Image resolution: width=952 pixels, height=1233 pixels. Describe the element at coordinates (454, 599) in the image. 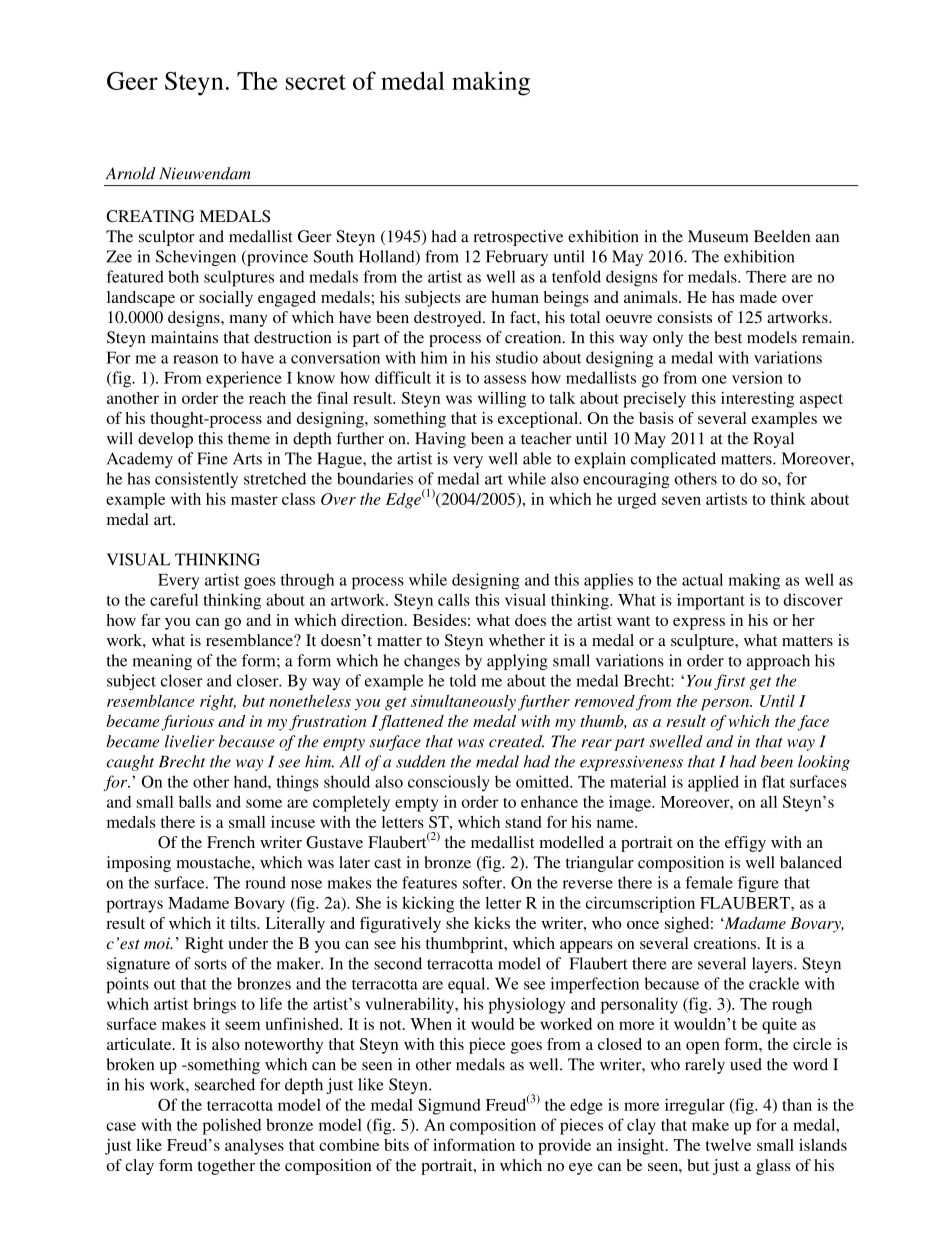

I see `calls` at that location.
